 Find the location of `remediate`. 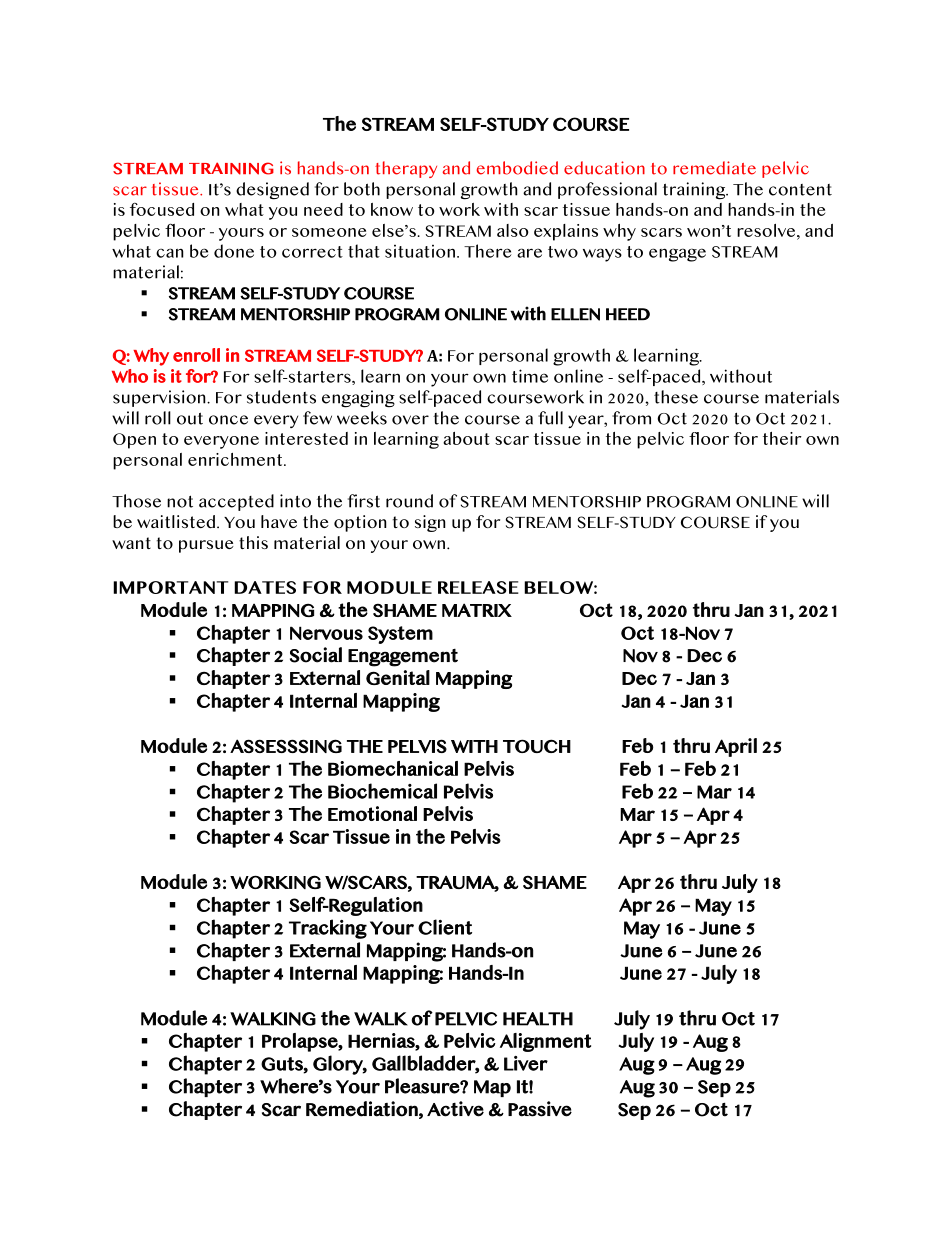

remediate is located at coordinates (714, 168).
